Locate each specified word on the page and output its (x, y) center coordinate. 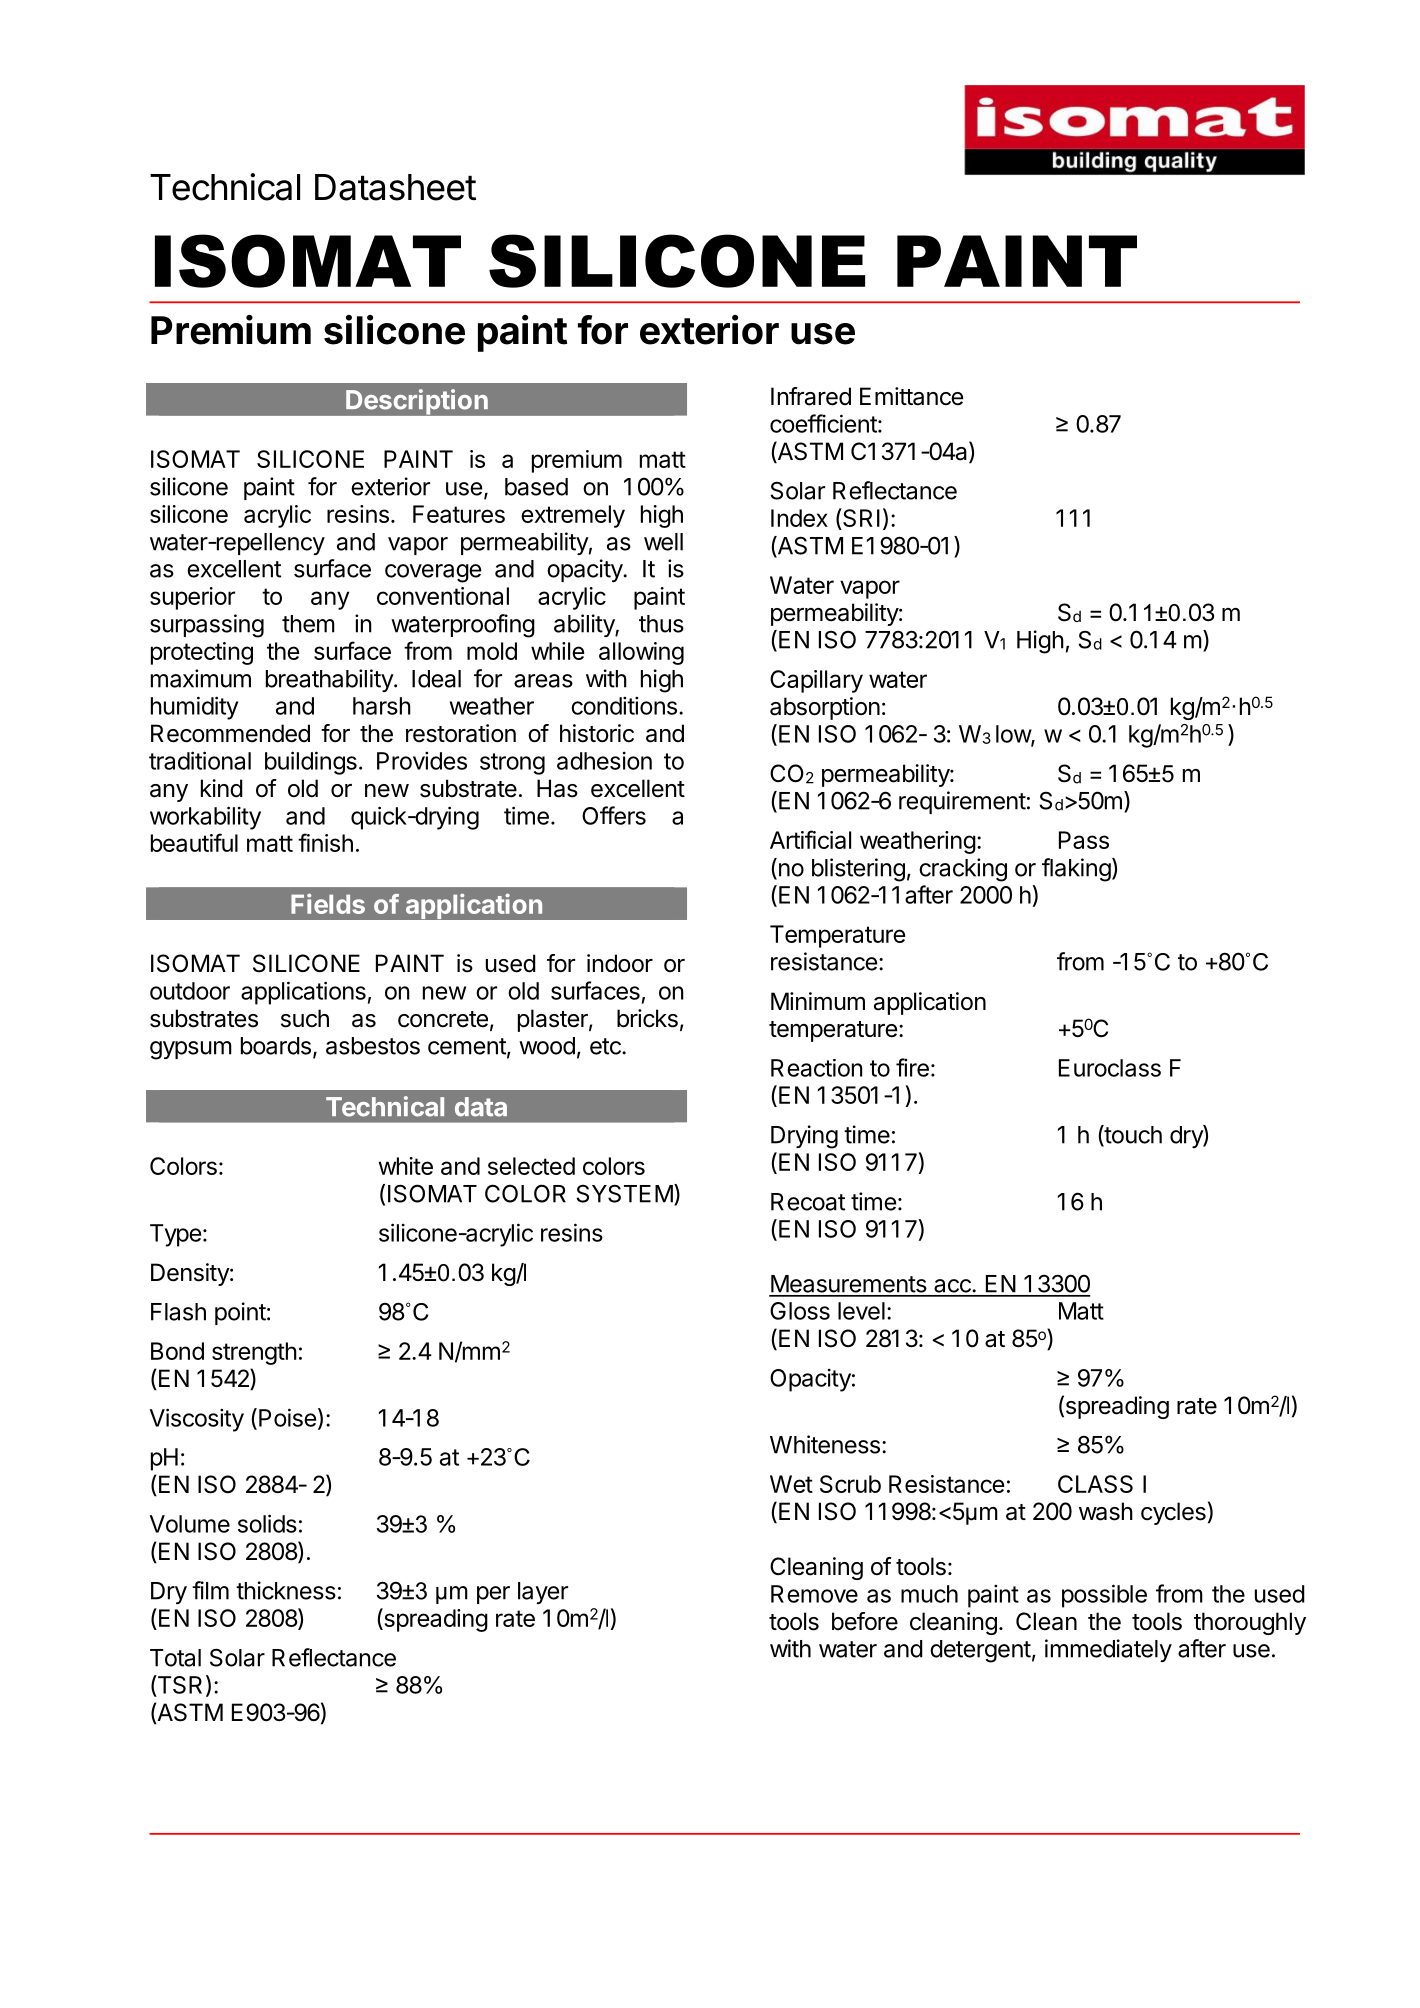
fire (912, 1067)
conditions (624, 706)
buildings (311, 763)
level (861, 1311)
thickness (286, 1590)
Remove (814, 1594)
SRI (860, 519)
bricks (647, 1018)
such (305, 1018)
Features (459, 514)
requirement (962, 802)
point (240, 1313)
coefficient (823, 423)
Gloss (800, 1311)
